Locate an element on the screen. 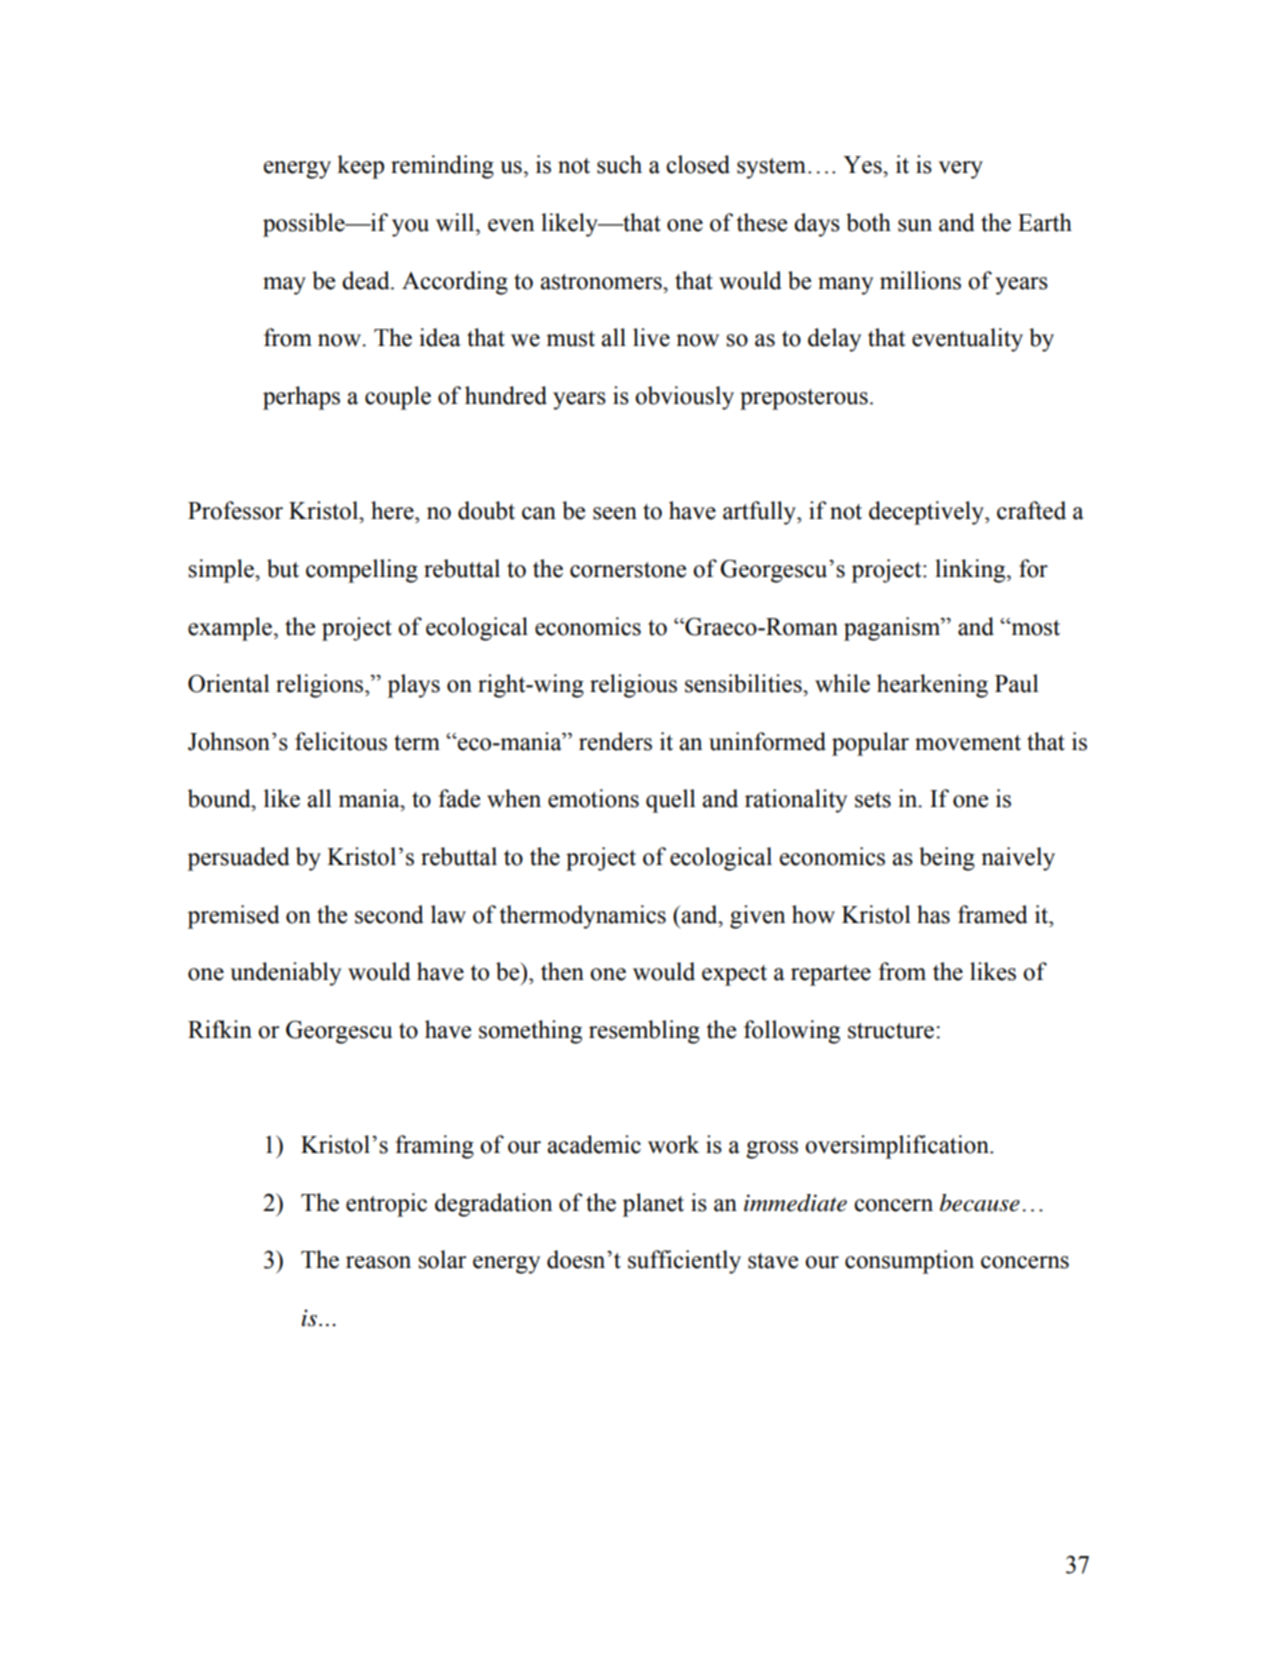 This screenshot has height=1654, width=1278. entropic is located at coordinates (386, 1205).
